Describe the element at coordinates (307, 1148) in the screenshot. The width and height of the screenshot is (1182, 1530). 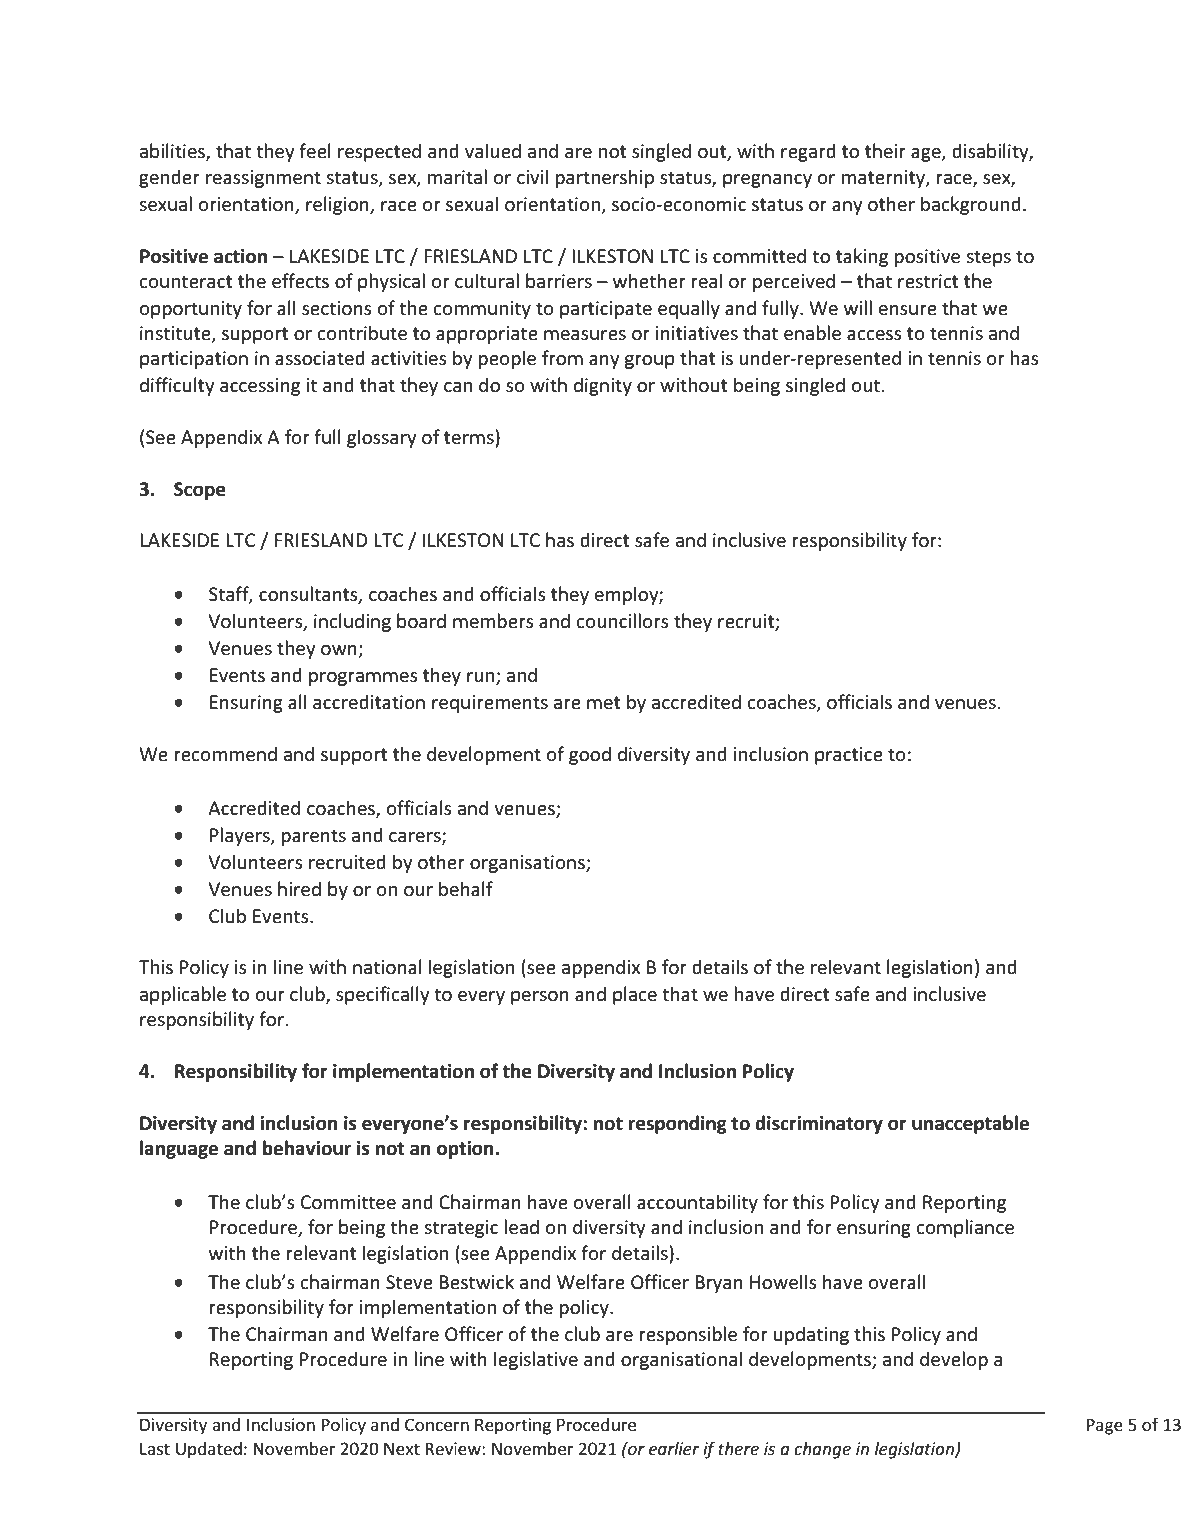
I see `behaviour` at that location.
